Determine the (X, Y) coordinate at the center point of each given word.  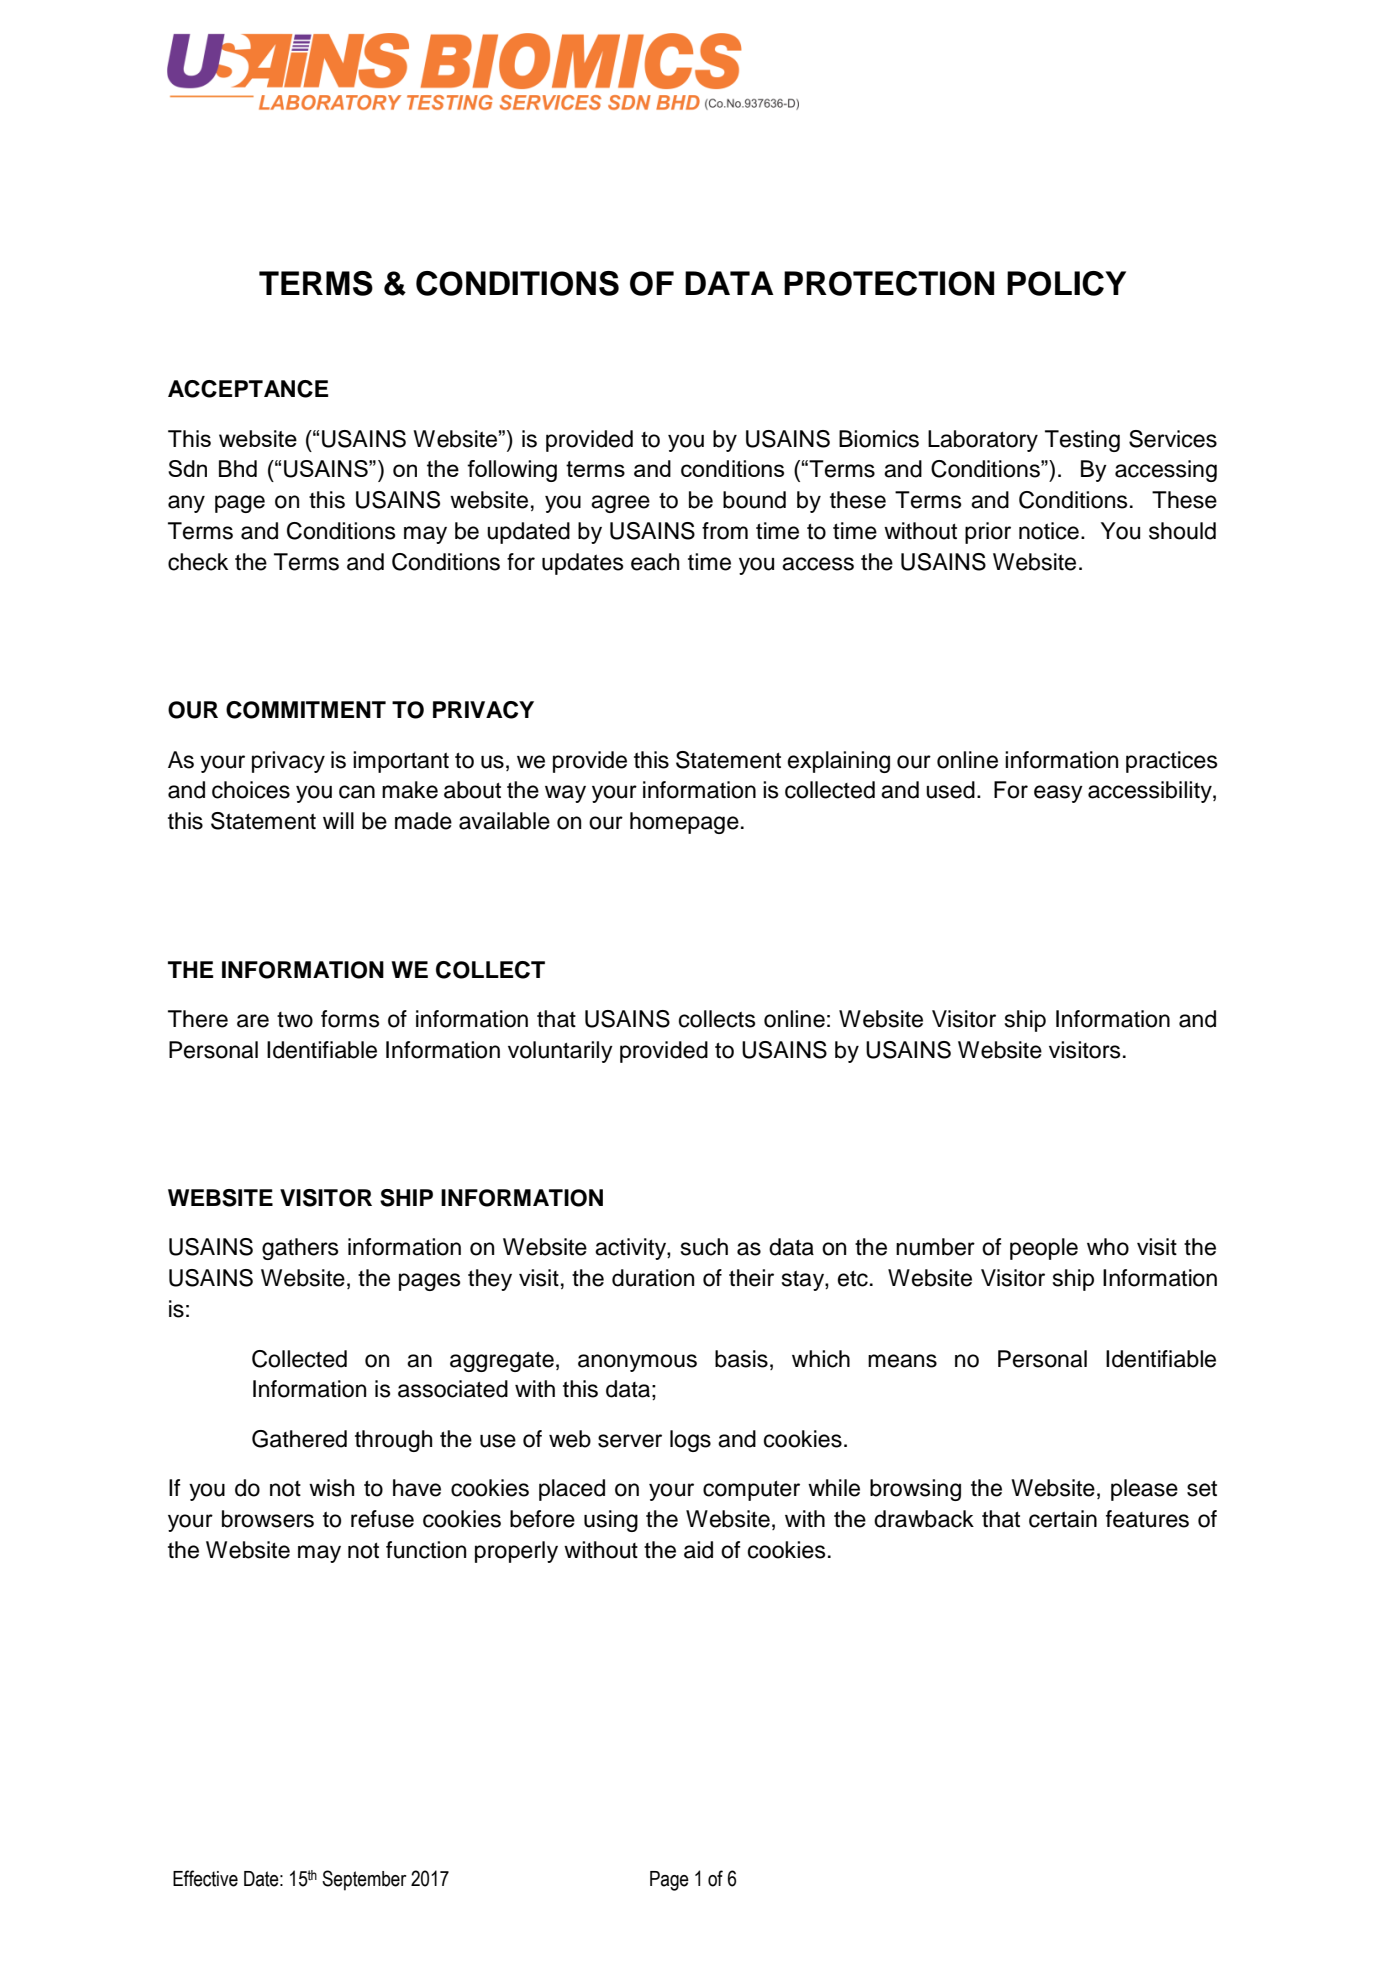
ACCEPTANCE (248, 389)
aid (698, 1550)
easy (1058, 794)
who (1108, 1247)
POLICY (1066, 283)
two (295, 1020)
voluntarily (560, 1052)
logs (690, 1441)
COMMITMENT (306, 710)
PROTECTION (889, 283)
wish (331, 1488)
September (364, 1880)
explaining (839, 762)
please (1144, 1490)
